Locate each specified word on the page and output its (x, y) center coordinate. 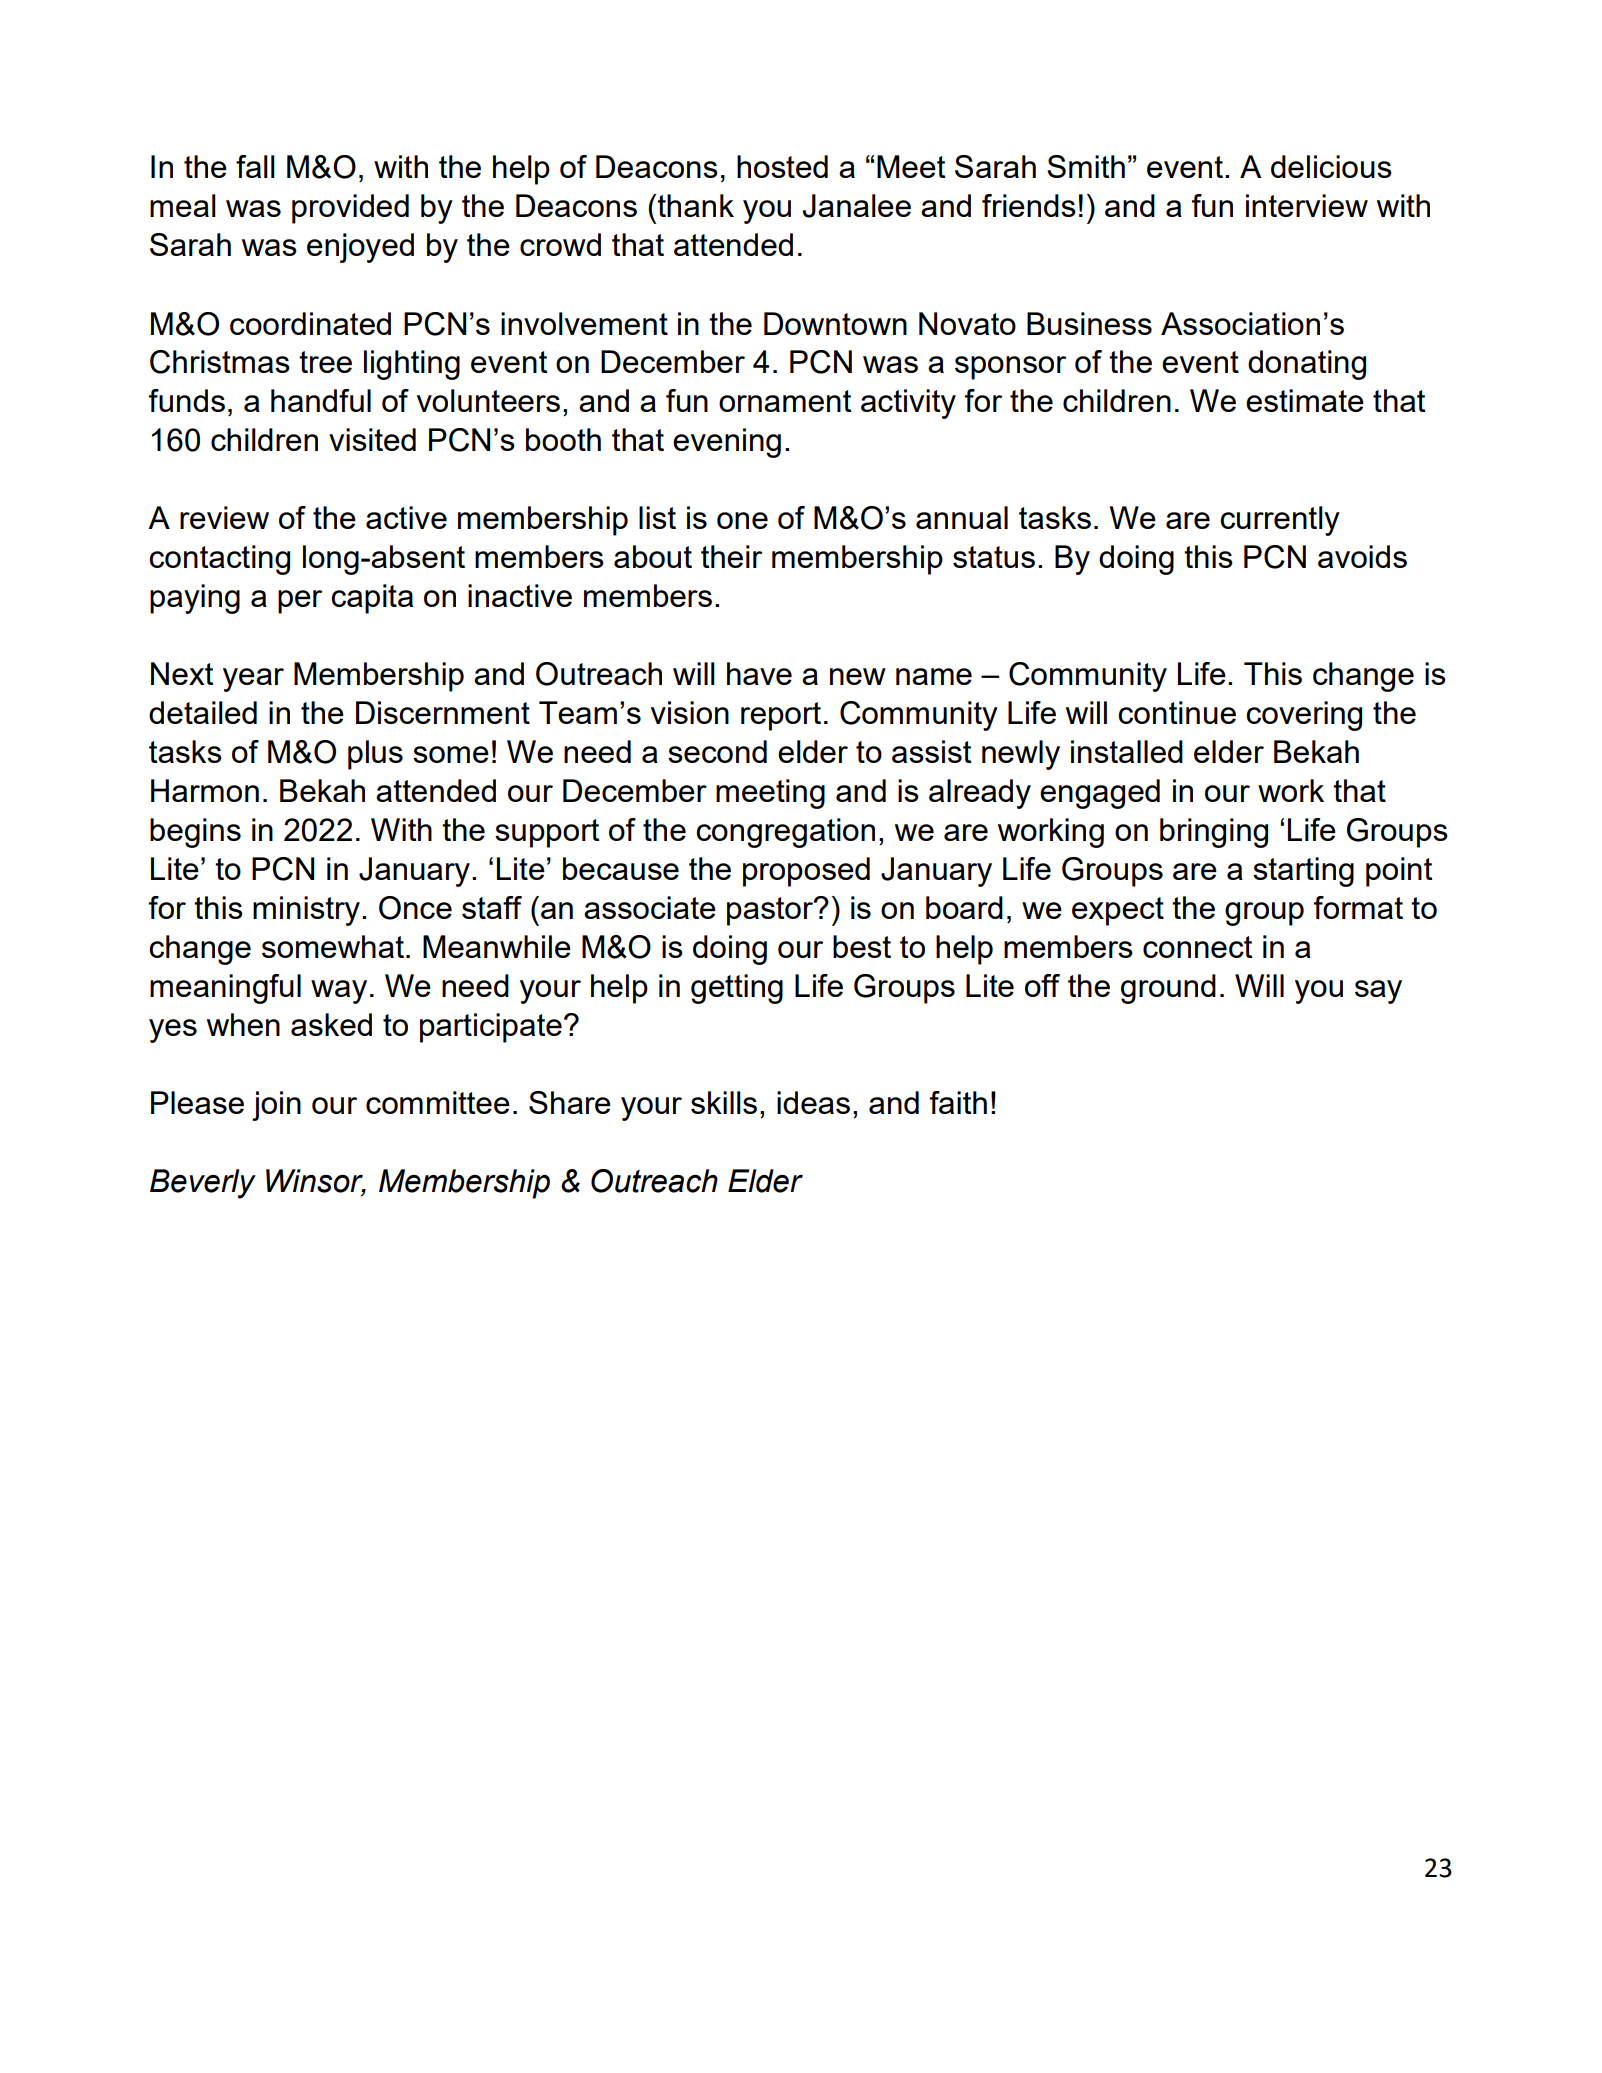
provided (350, 209)
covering (1304, 716)
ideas (813, 1102)
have (759, 673)
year (253, 680)
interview (1307, 205)
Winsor (316, 1182)
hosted (782, 166)
